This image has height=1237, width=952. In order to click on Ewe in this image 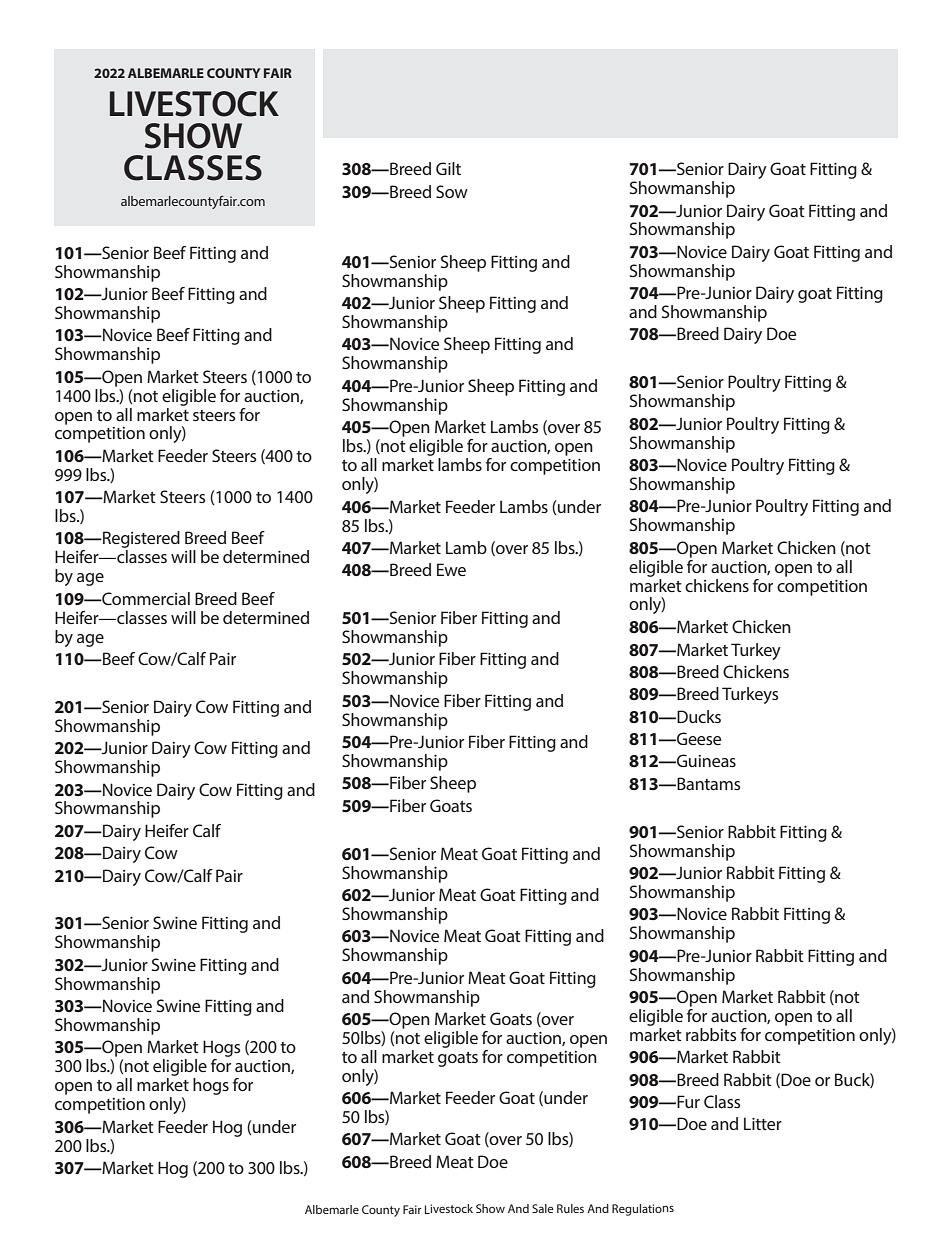, I will do `click(451, 569)`.
